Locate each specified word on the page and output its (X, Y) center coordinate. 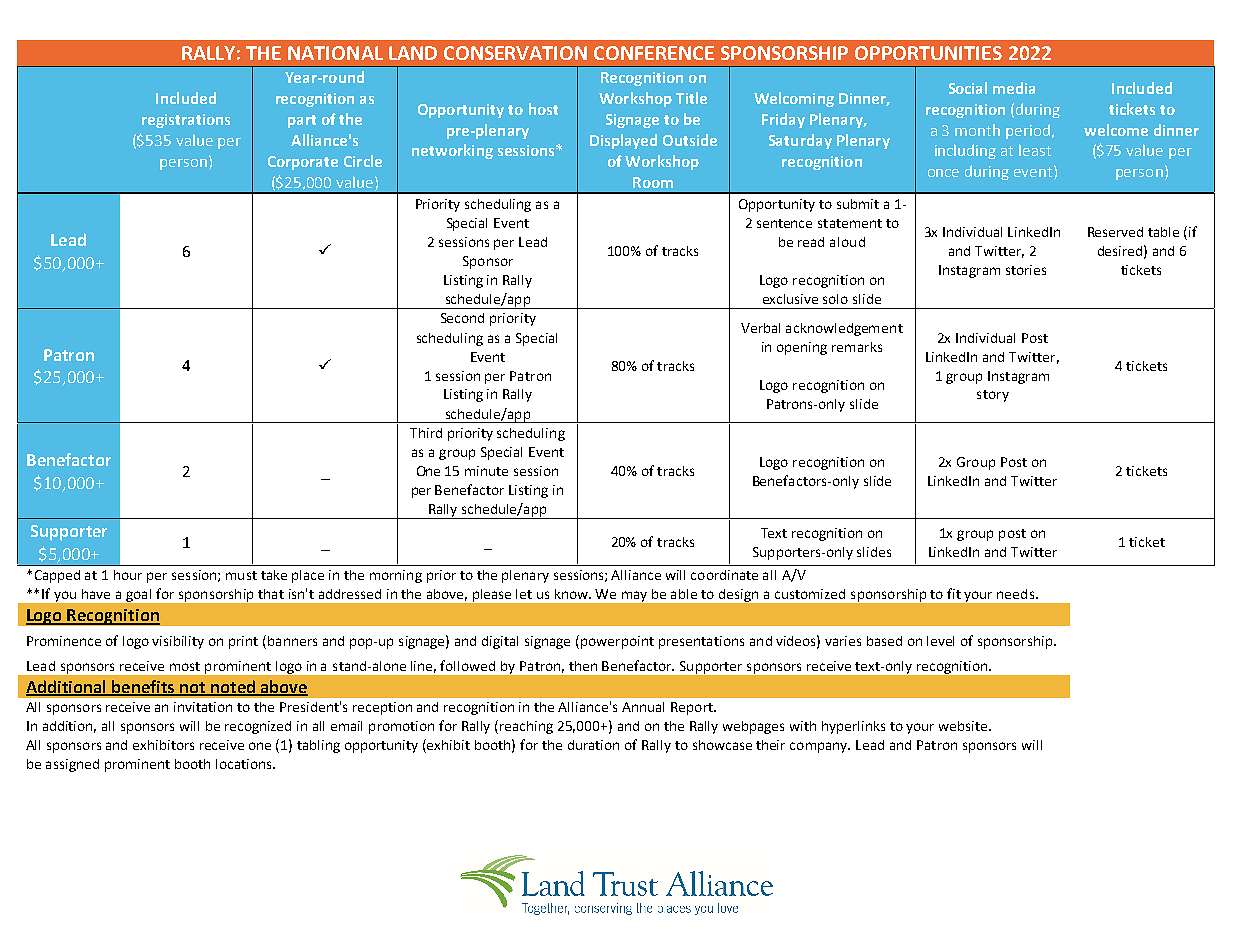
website (964, 726)
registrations (186, 121)
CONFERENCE (654, 53)
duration (593, 745)
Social (968, 88)
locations (245, 764)
